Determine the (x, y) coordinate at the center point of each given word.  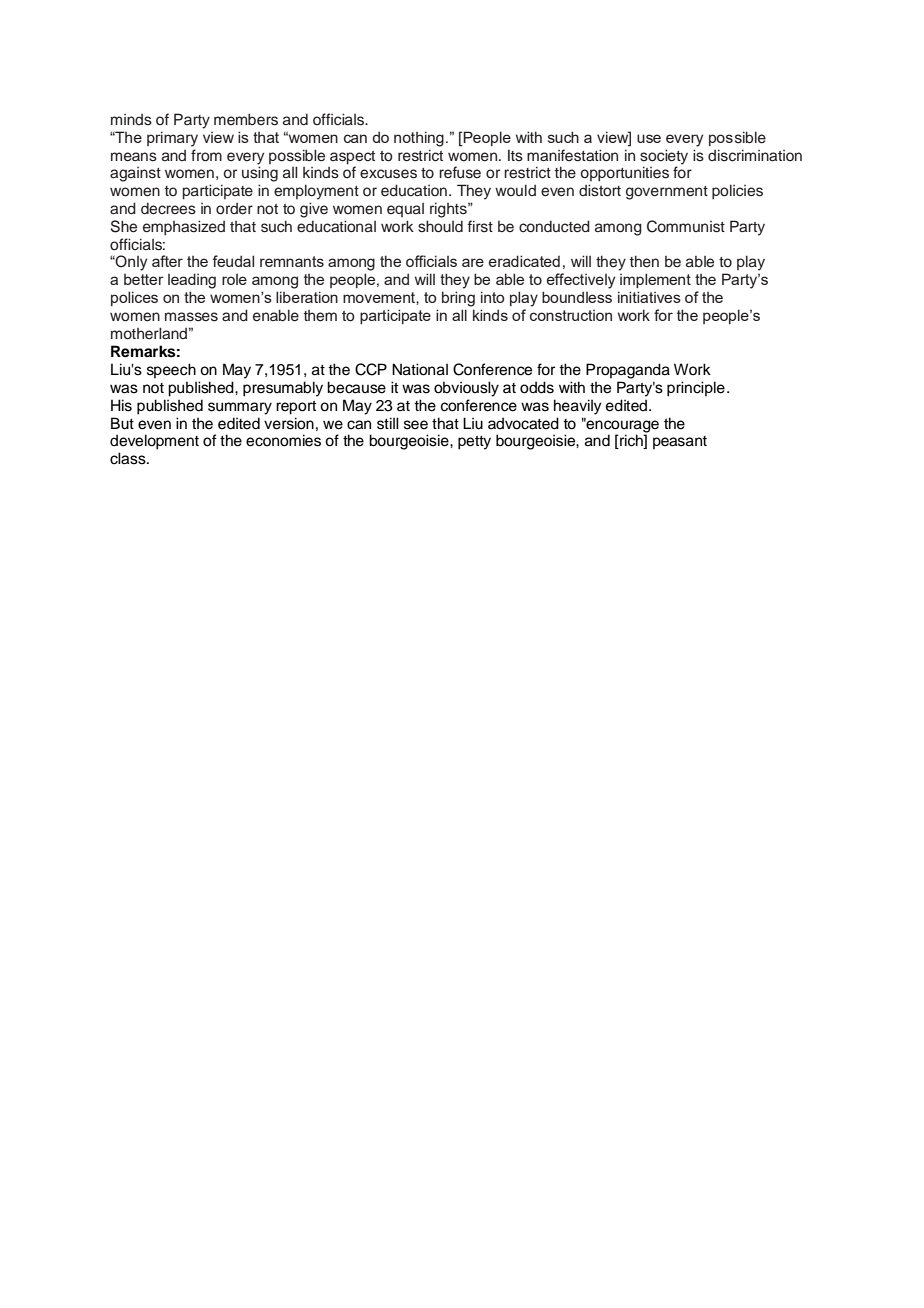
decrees (168, 208)
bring (458, 299)
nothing (419, 139)
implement (655, 280)
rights (449, 210)
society (664, 157)
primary (172, 139)
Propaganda (628, 371)
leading (192, 281)
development (154, 442)
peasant (680, 442)
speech (171, 370)
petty (474, 443)
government (667, 193)
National (420, 369)
